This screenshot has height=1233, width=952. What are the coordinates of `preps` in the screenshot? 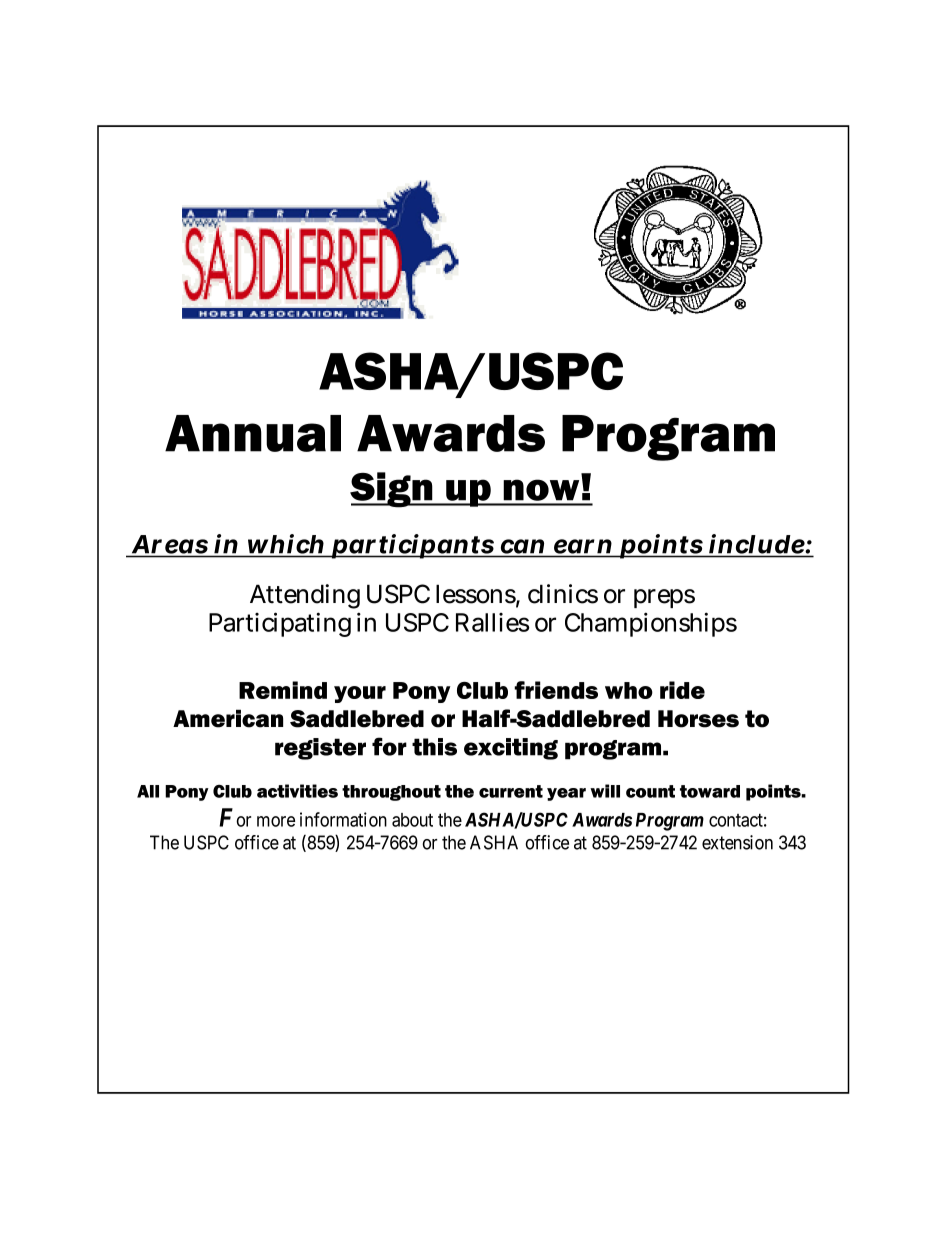 It's located at (664, 598).
